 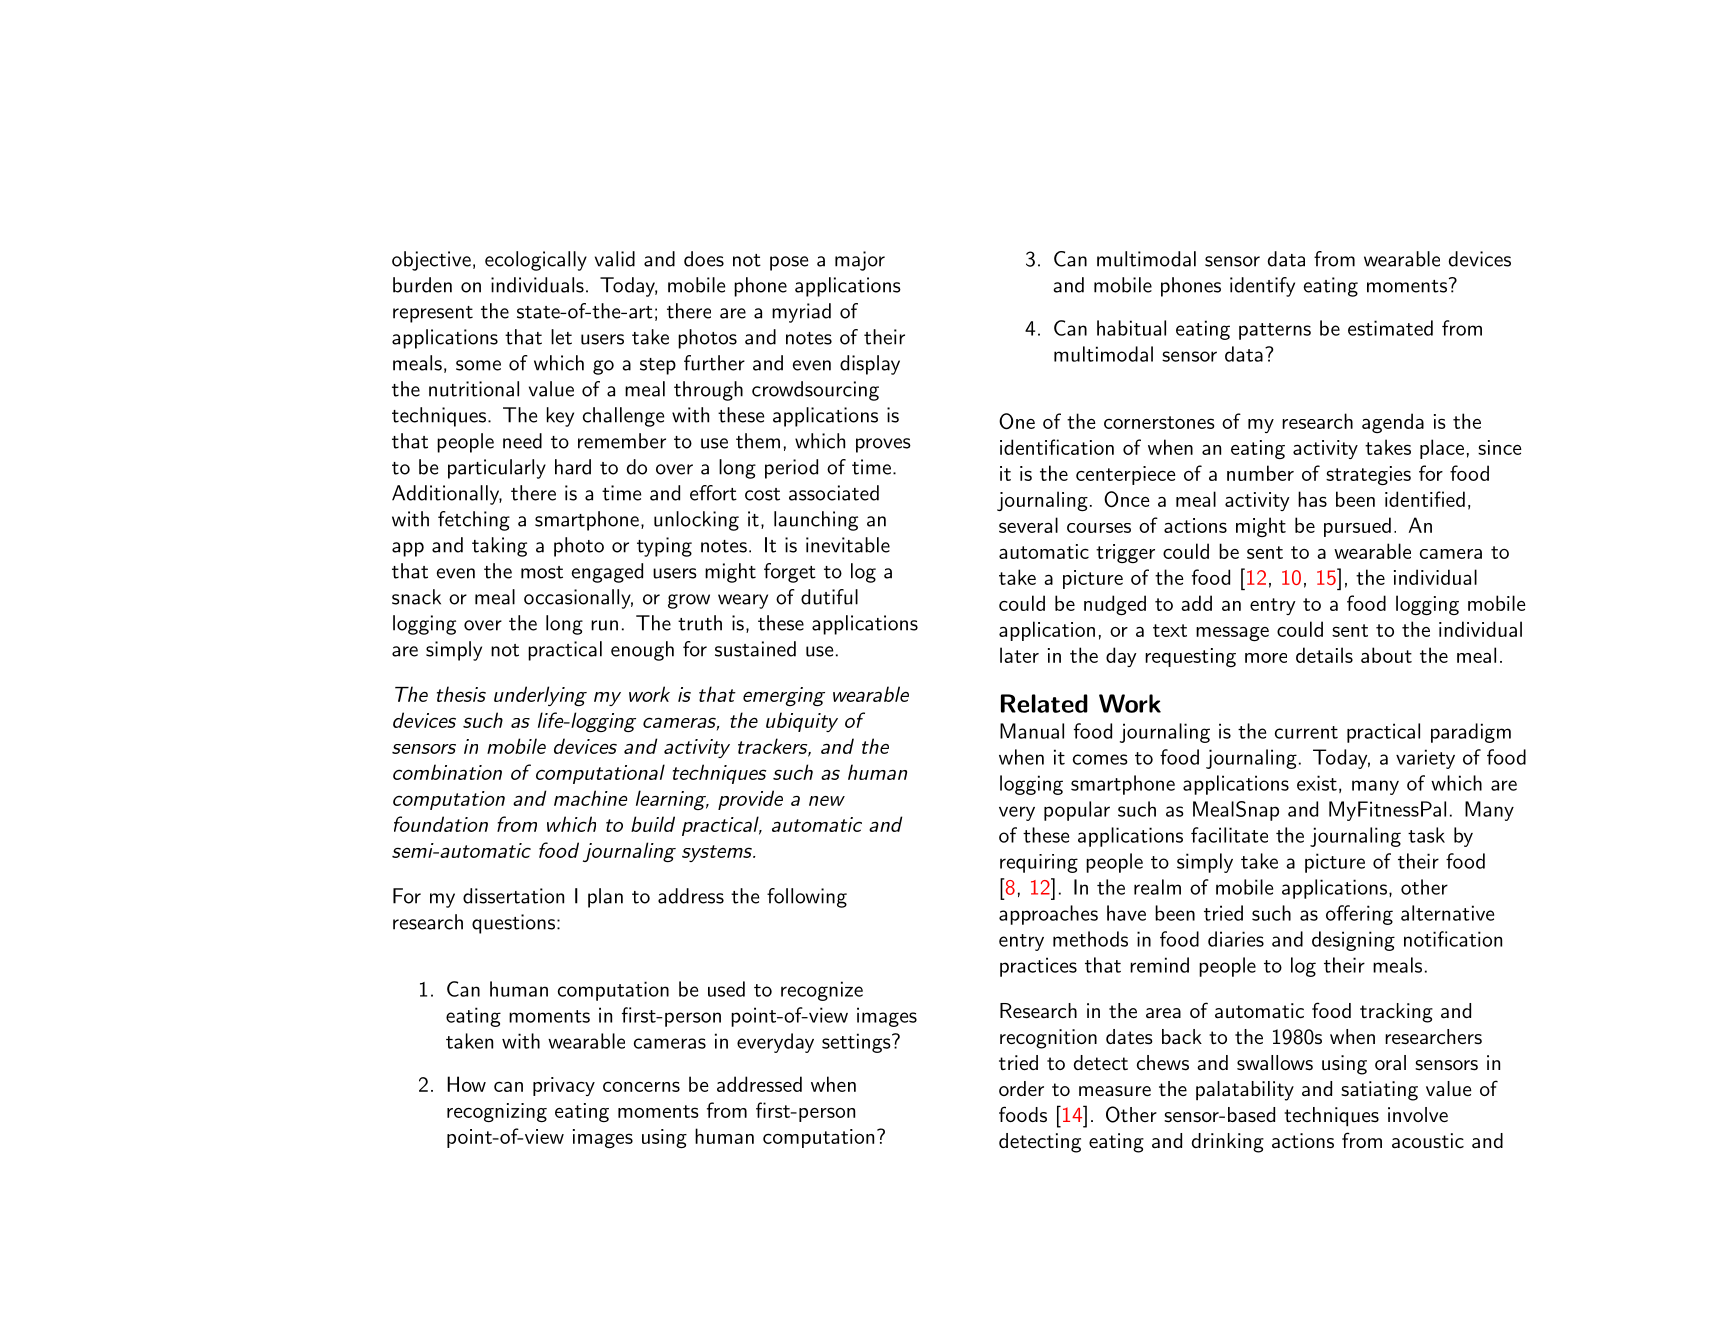 What do you see at coordinates (1357, 527) in the page?
I see `pursued` at bounding box center [1357, 527].
